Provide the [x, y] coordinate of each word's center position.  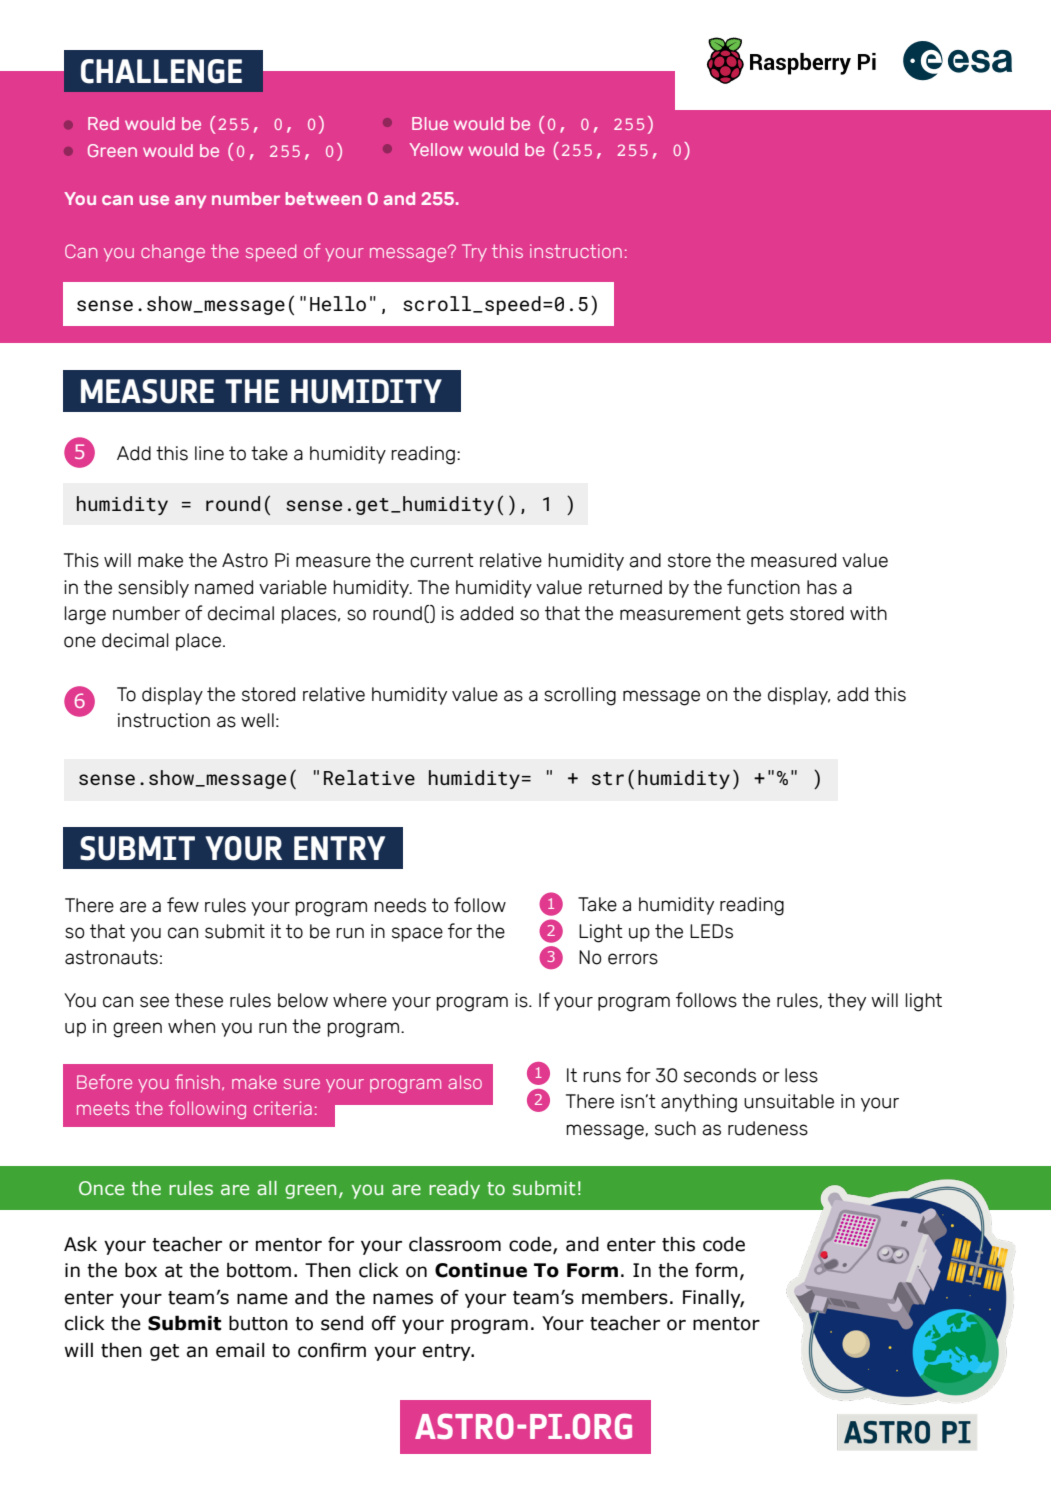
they [847, 1002]
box [141, 1270]
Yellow [436, 149]
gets [765, 615]
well [257, 720]
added [486, 613]
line [209, 453]
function [763, 587]
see [154, 1002]
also [465, 1082]
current [442, 560]
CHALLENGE [161, 71]
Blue [430, 123]
